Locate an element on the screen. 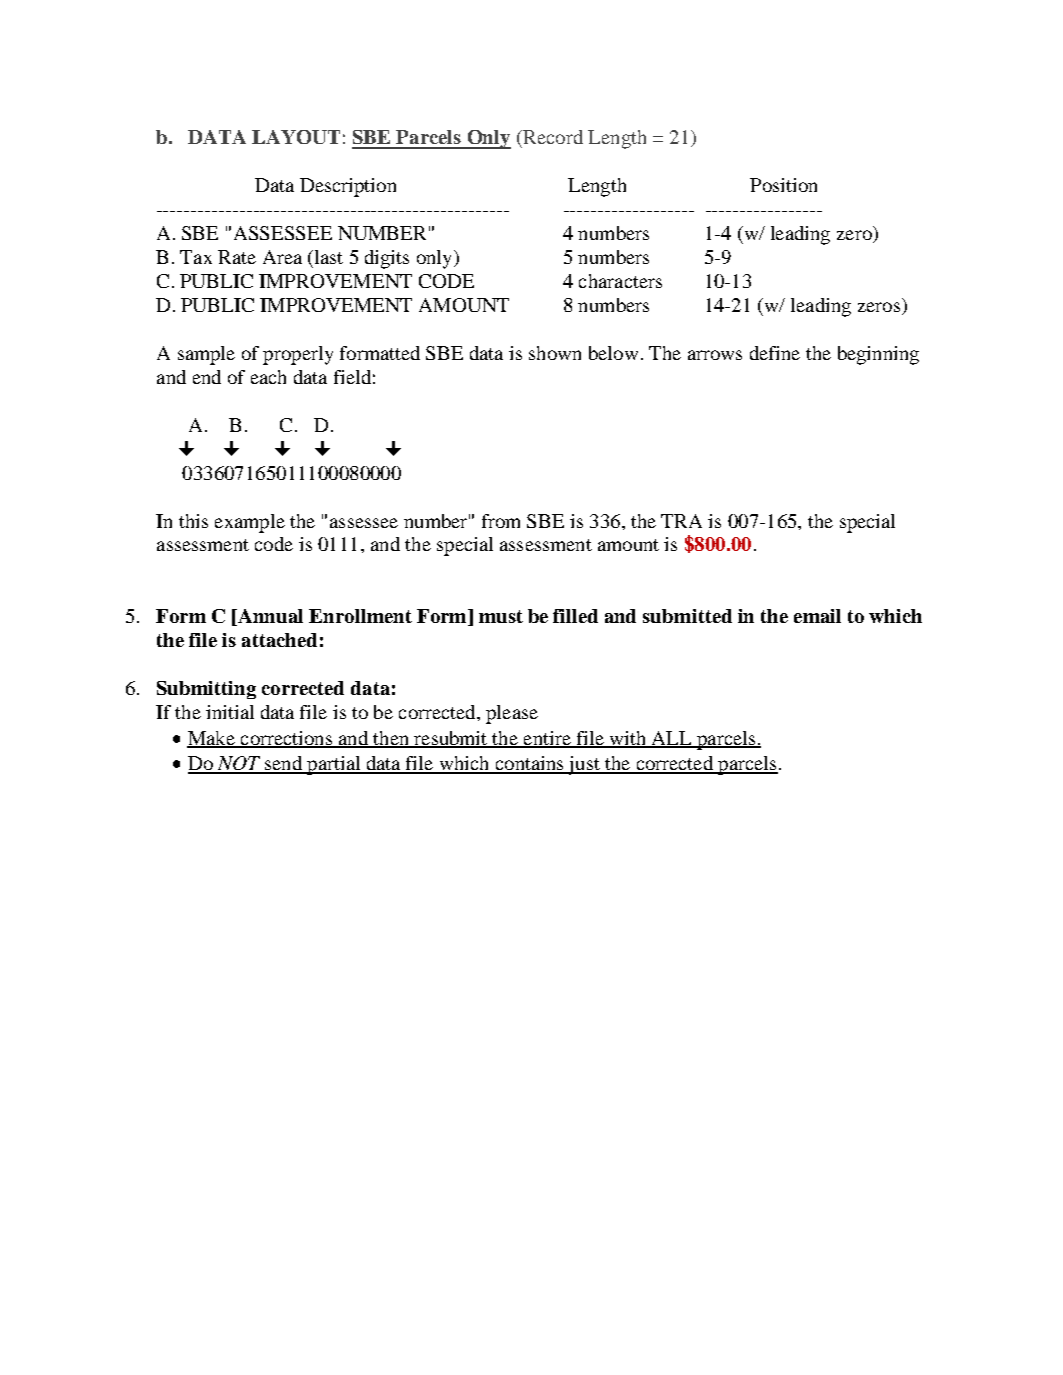 The image size is (1063, 1375). example is located at coordinates (250, 523).
